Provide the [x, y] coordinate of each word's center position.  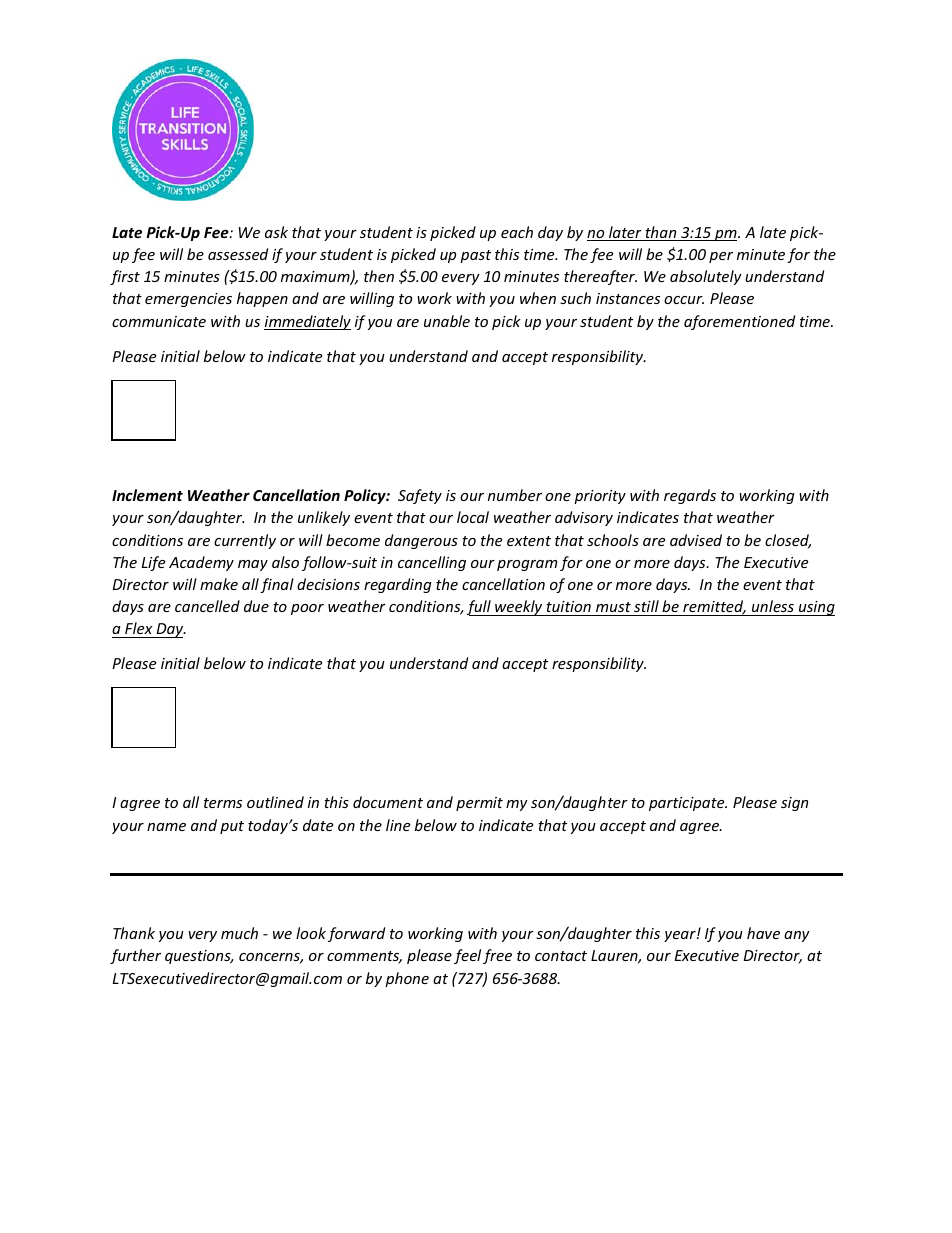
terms [223, 803]
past [475, 256]
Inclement [147, 495]
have [763, 933]
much [239, 933]
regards [690, 496]
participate [688, 804]
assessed [238, 254]
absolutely [706, 277]
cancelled [207, 606]
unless [773, 608]
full [480, 608]
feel [467, 956]
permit [479, 804]
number [515, 495]
